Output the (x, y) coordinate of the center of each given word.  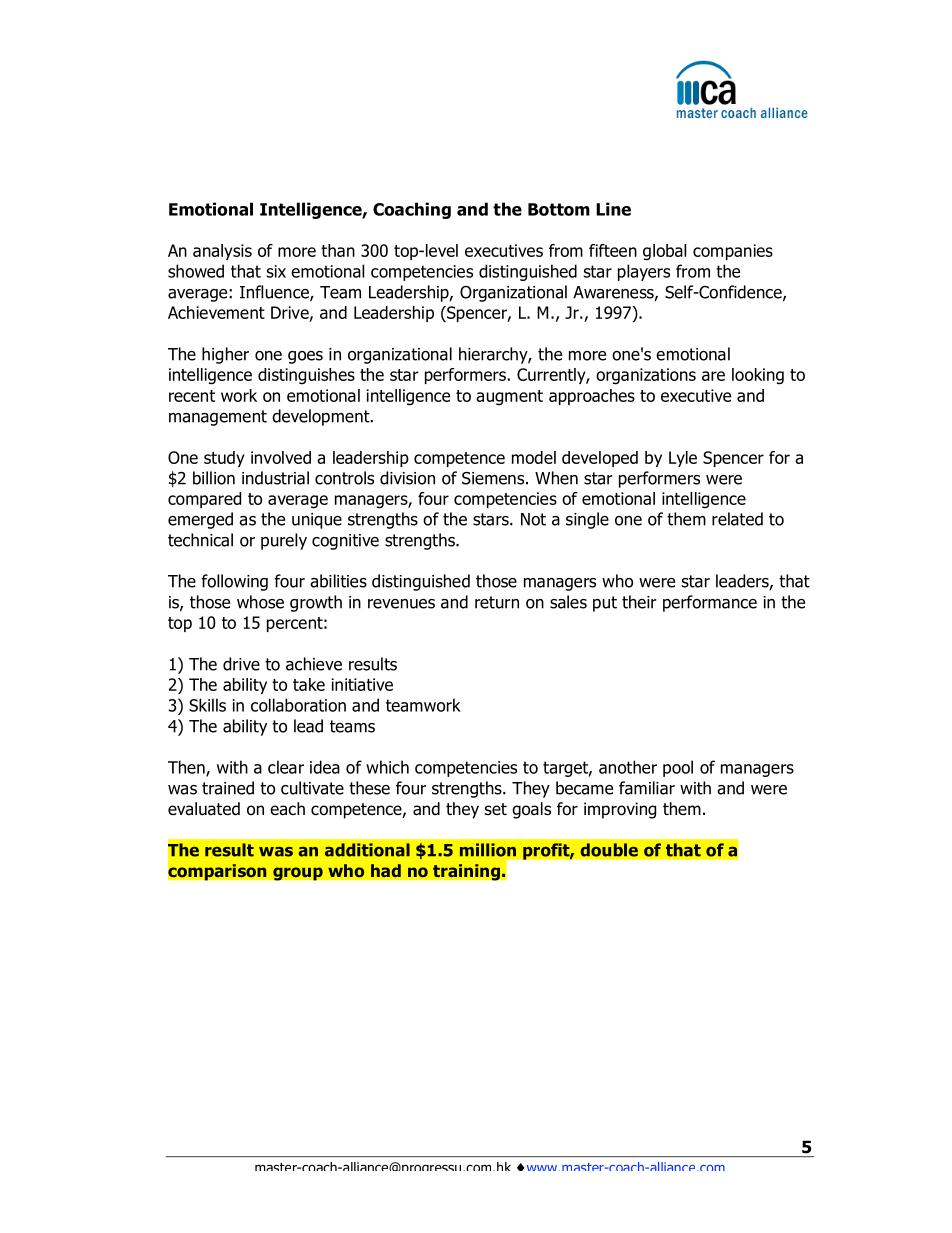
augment (509, 397)
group (298, 874)
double (609, 850)
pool (678, 768)
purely (284, 541)
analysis (222, 252)
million (488, 850)
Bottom (559, 209)
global (664, 252)
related (737, 519)
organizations (646, 376)
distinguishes (306, 376)
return (497, 602)
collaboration (298, 705)
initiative (362, 684)
